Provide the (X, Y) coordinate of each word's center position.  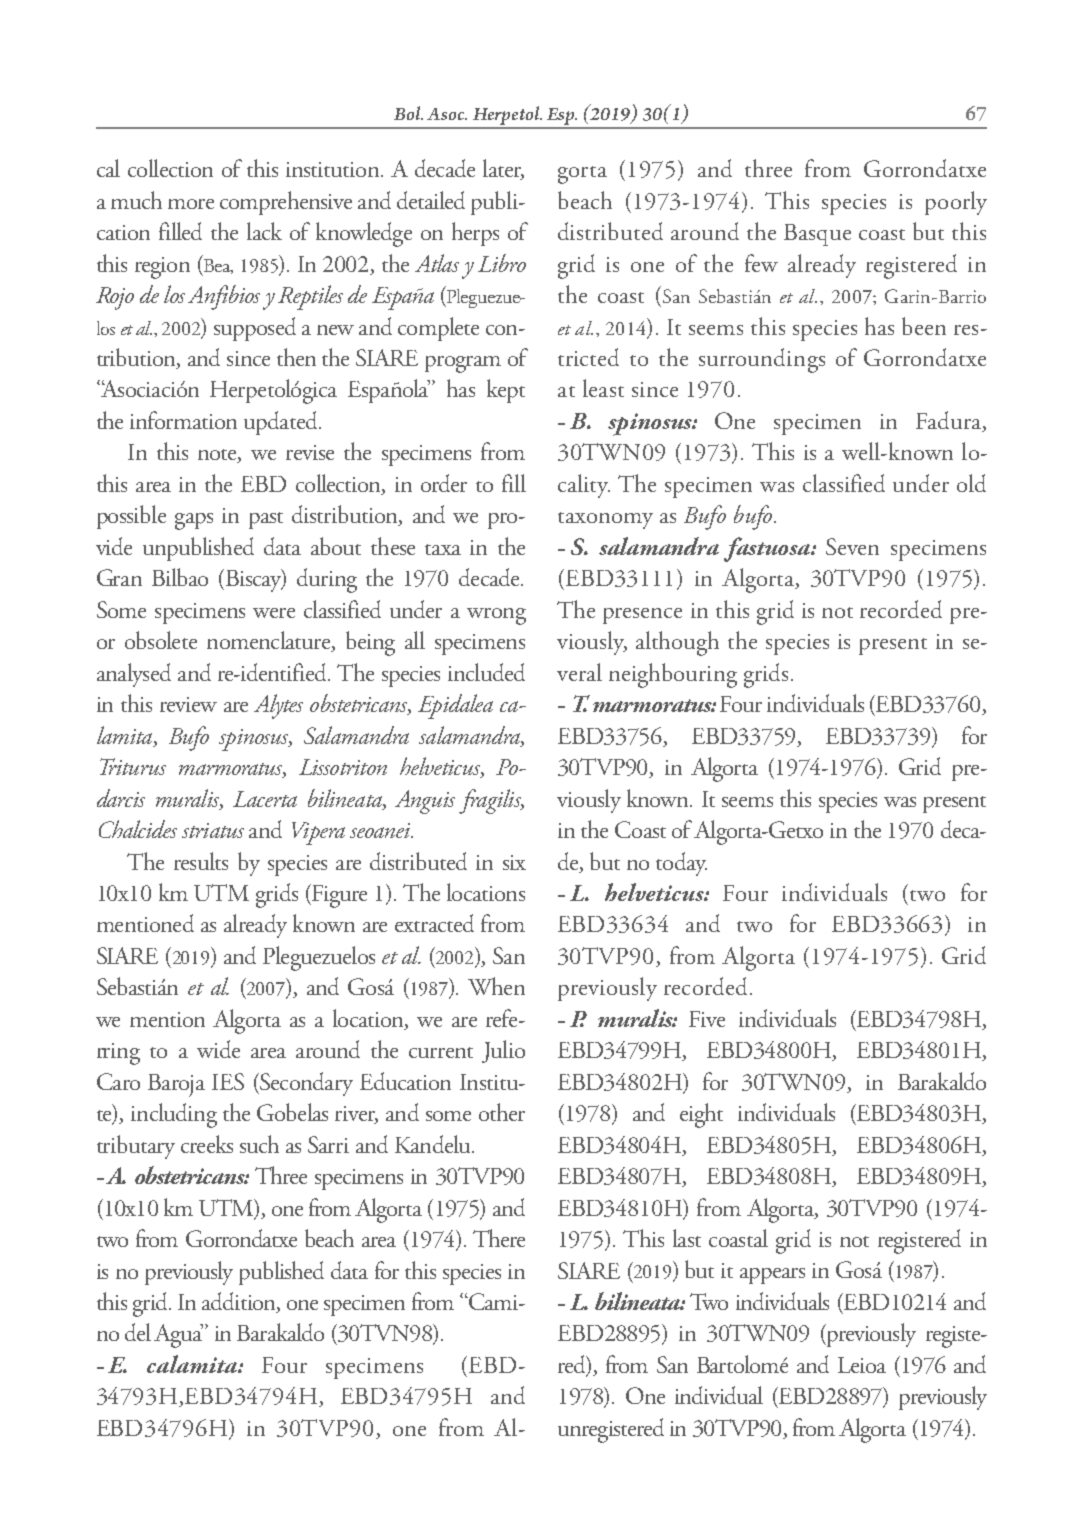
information (183, 420)
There (499, 1238)
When (496, 986)
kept (506, 391)
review (188, 704)
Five (707, 1019)
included (486, 672)
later (503, 169)
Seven (852, 546)
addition (240, 1302)
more (191, 204)
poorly (956, 203)
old (971, 483)
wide (218, 1049)
